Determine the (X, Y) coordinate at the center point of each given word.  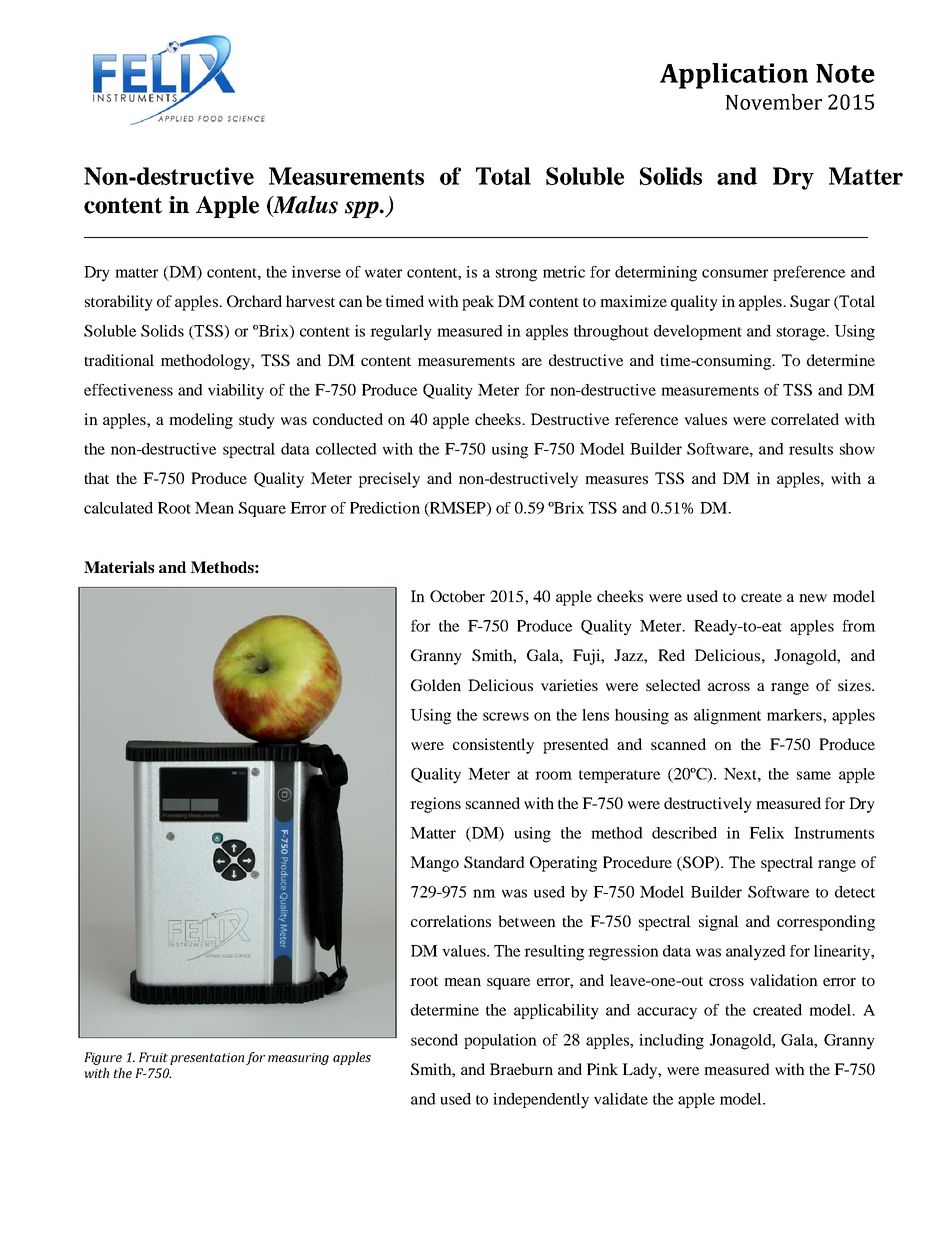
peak (478, 303)
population (500, 1041)
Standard (494, 862)
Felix (766, 833)
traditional (119, 360)
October (457, 596)
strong (516, 275)
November (773, 102)
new (813, 598)
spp (363, 209)
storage (802, 334)
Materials (119, 567)
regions (435, 805)
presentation (207, 1059)
